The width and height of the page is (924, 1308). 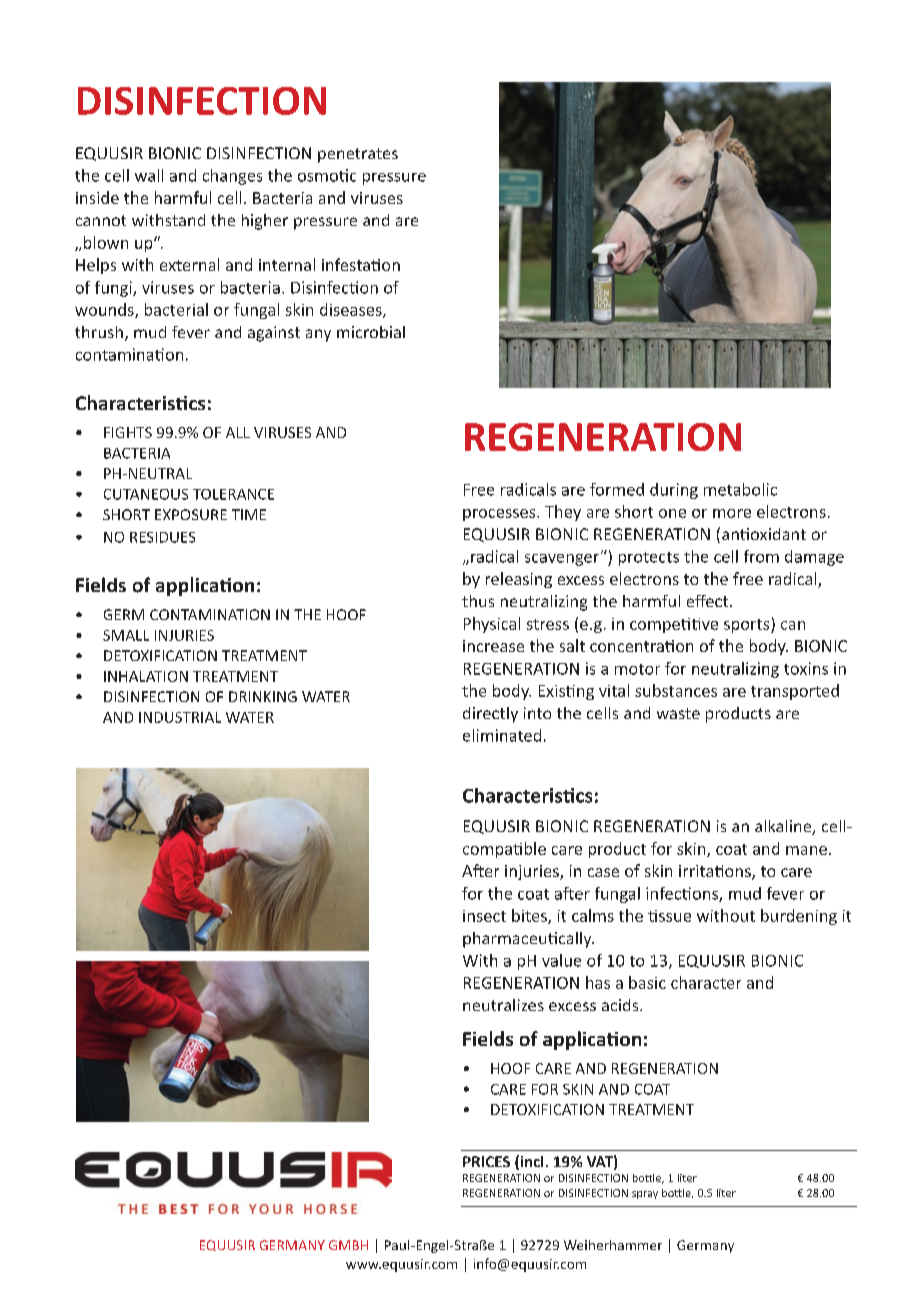 I want to click on effect, so click(x=709, y=601).
